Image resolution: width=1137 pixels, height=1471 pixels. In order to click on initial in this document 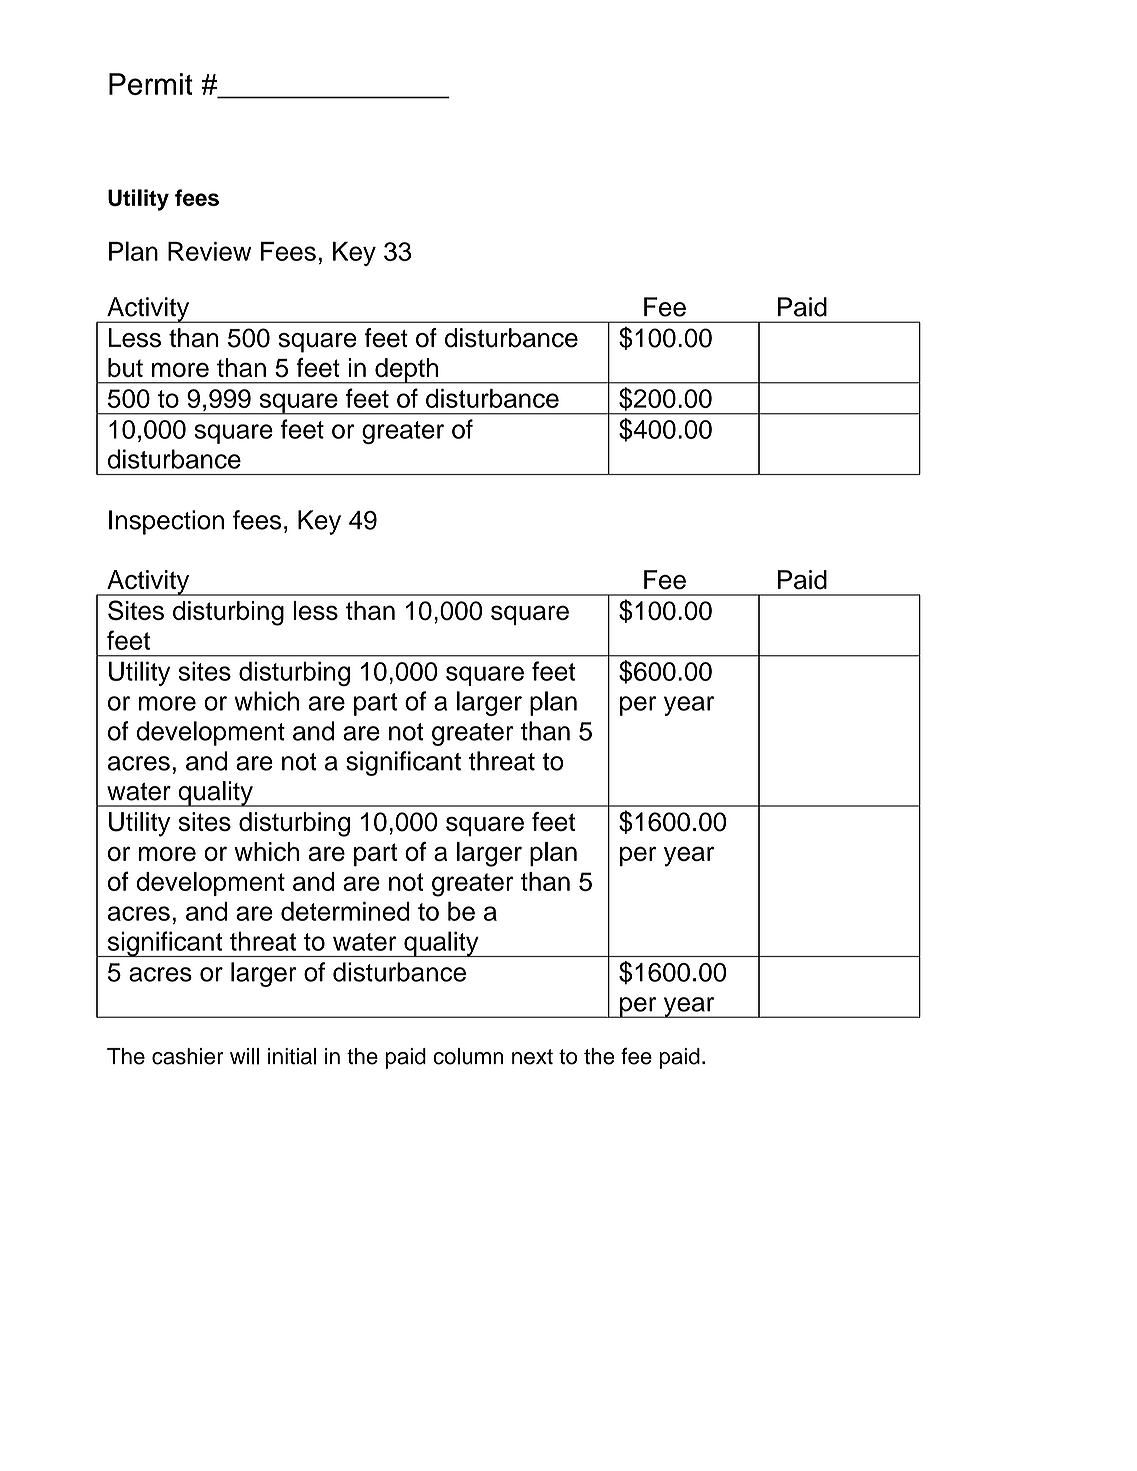, I will do `click(292, 1056)`.
